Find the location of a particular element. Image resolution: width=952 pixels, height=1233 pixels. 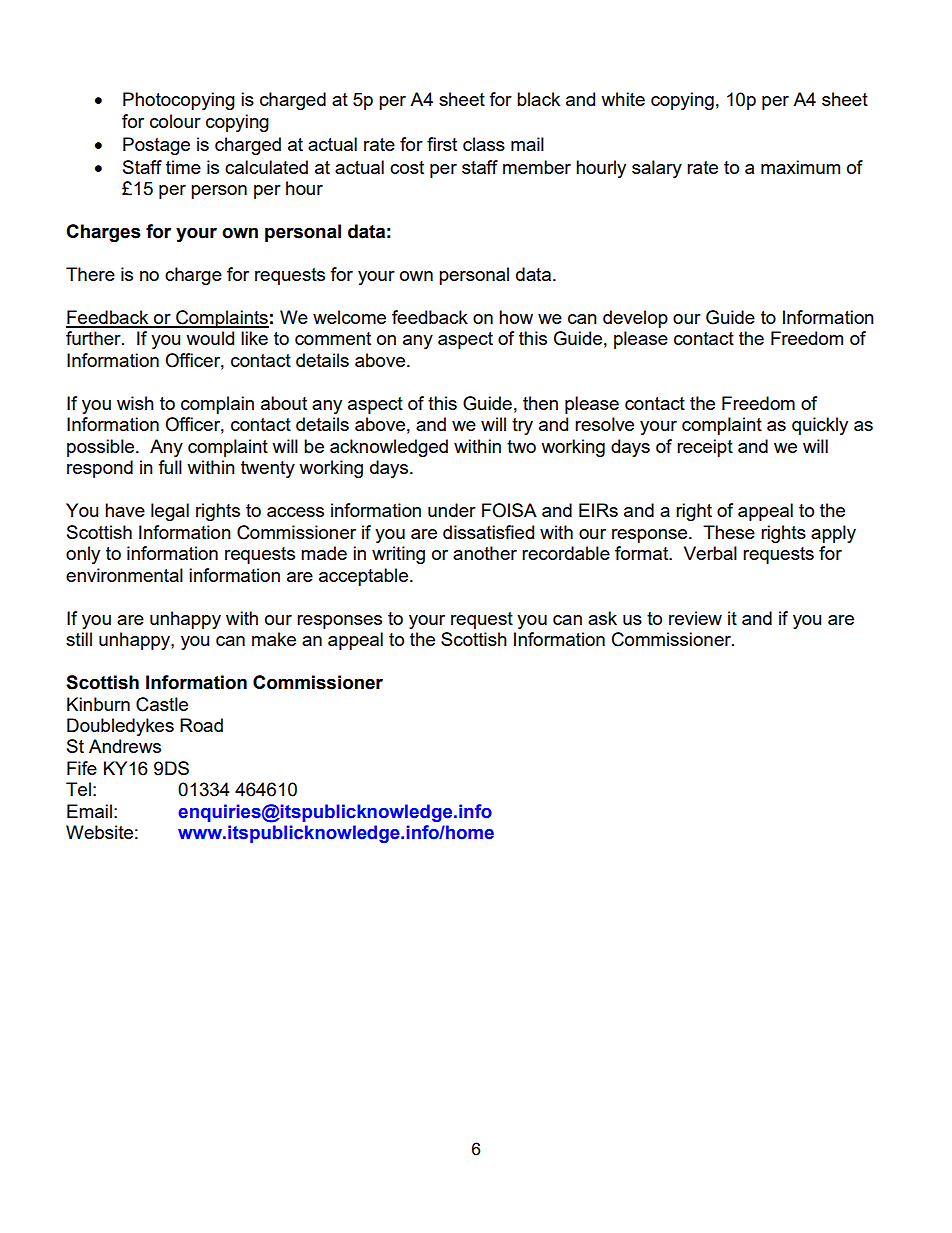

Website is located at coordinates (99, 832).
